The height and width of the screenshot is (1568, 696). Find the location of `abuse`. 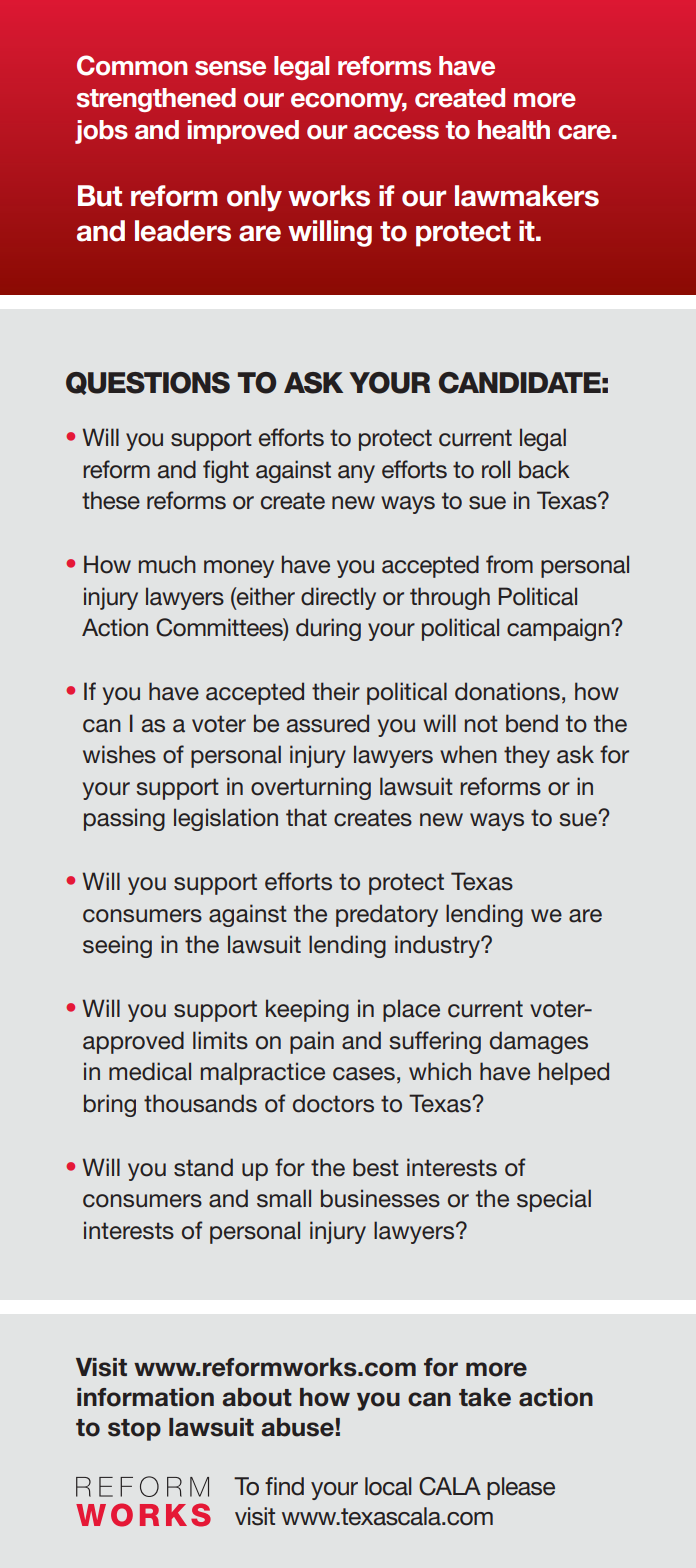

abuse is located at coordinates (297, 1427).
